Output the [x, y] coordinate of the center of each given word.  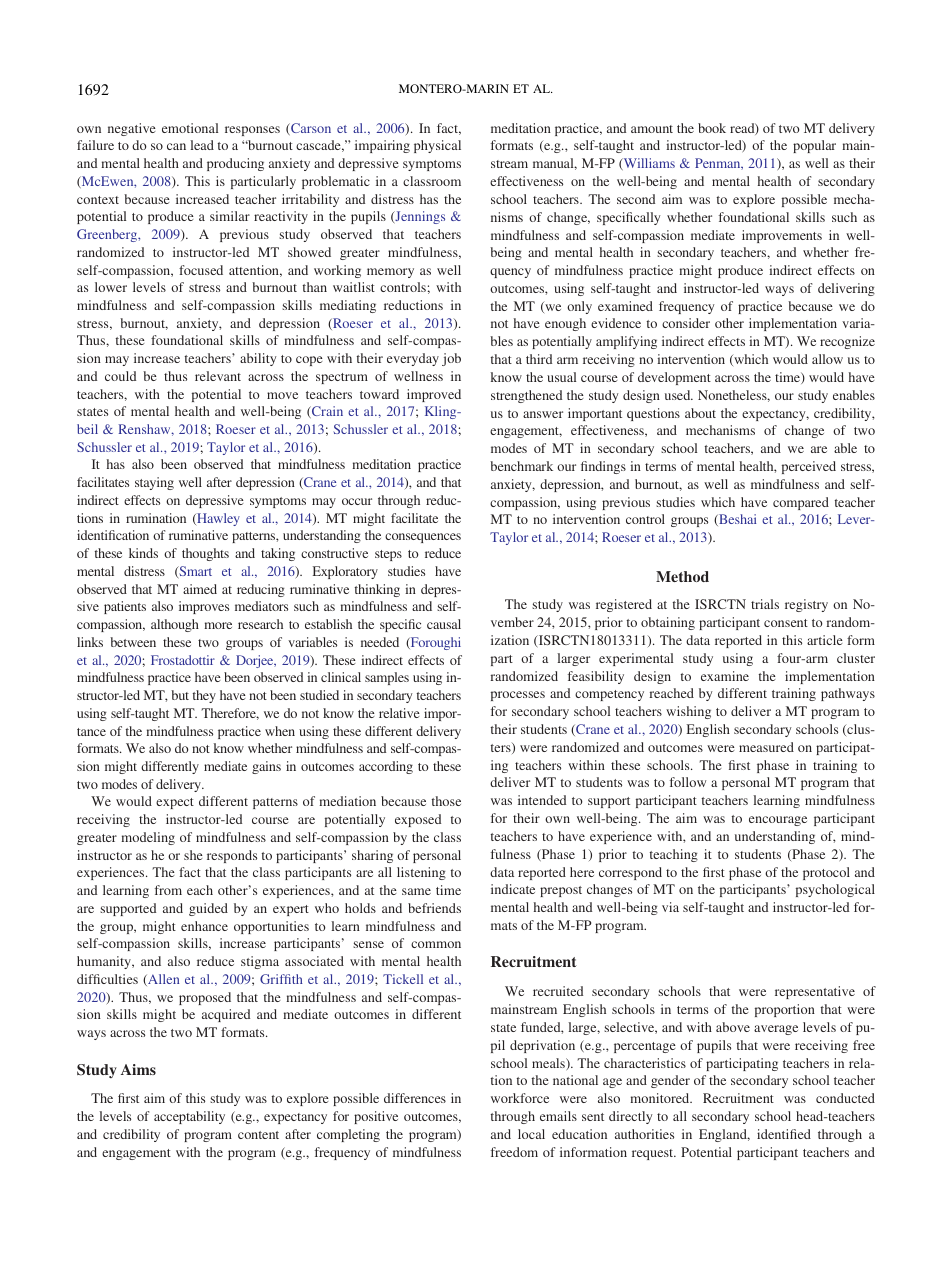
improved [434, 395]
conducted [845, 1098]
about [700, 413]
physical [437, 146]
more [218, 625]
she [193, 855]
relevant [218, 376]
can [176, 146]
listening [421, 873]
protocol [826, 873]
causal [444, 624]
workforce [520, 1098]
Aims [138, 1069]
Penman [719, 164]
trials [765, 604]
